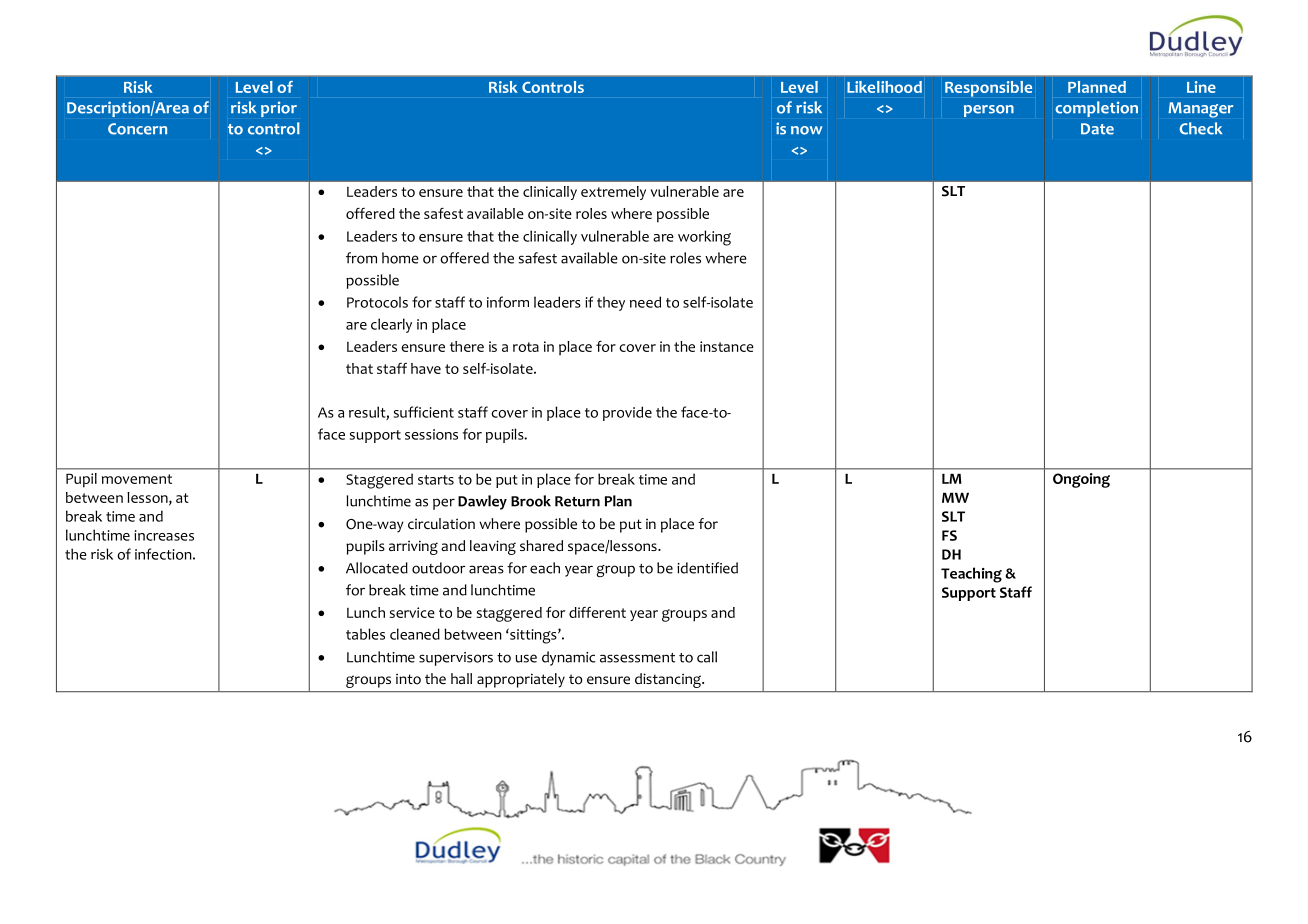 This screenshot has width=1308, height=924. I want to click on now, so click(806, 130).
